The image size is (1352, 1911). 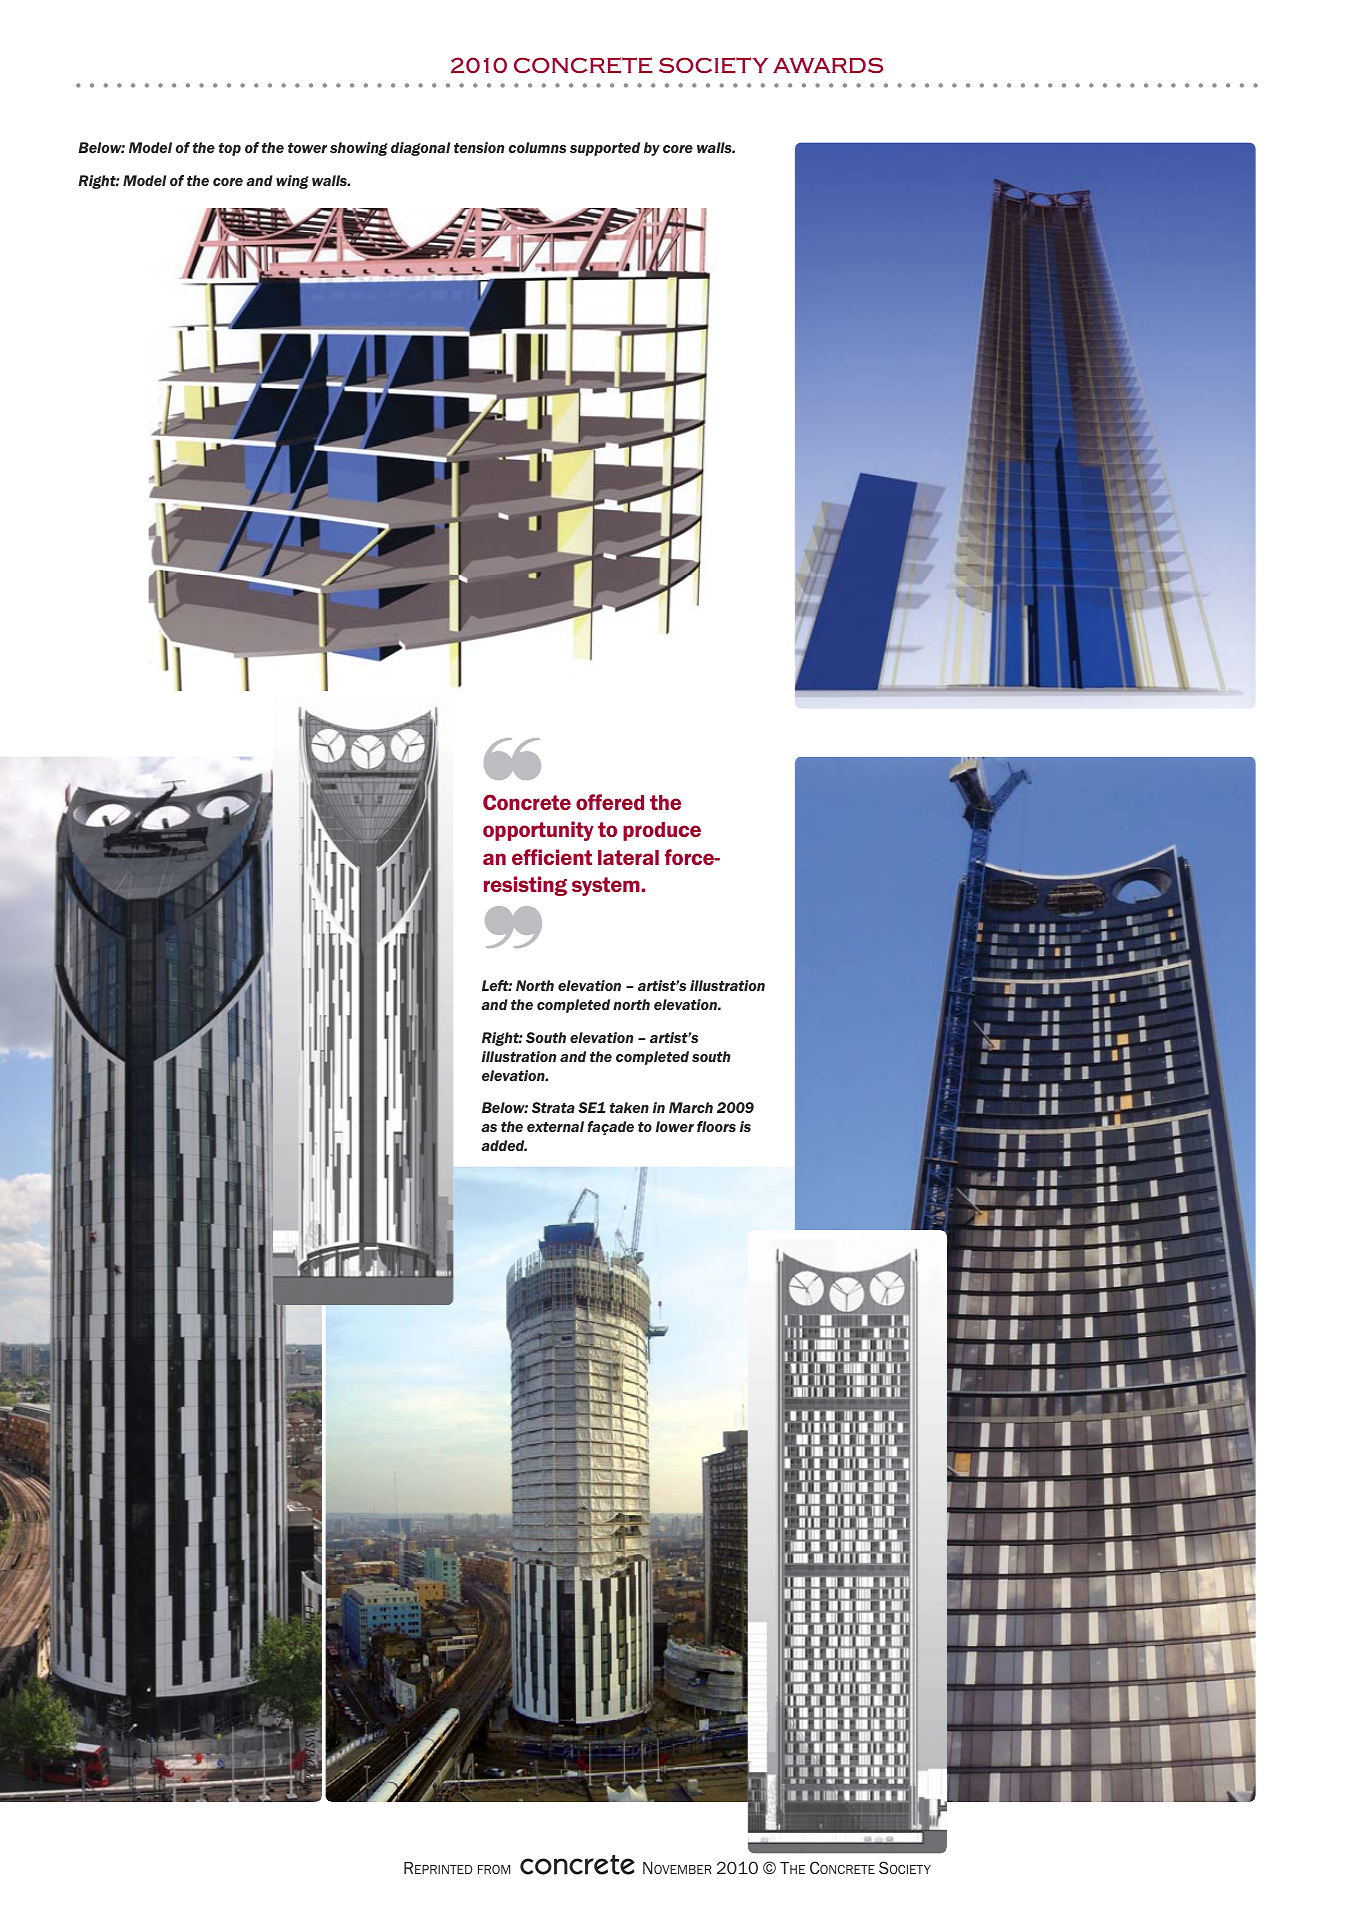 What do you see at coordinates (494, 1869) in the screenshot?
I see `FROM` at bounding box center [494, 1869].
